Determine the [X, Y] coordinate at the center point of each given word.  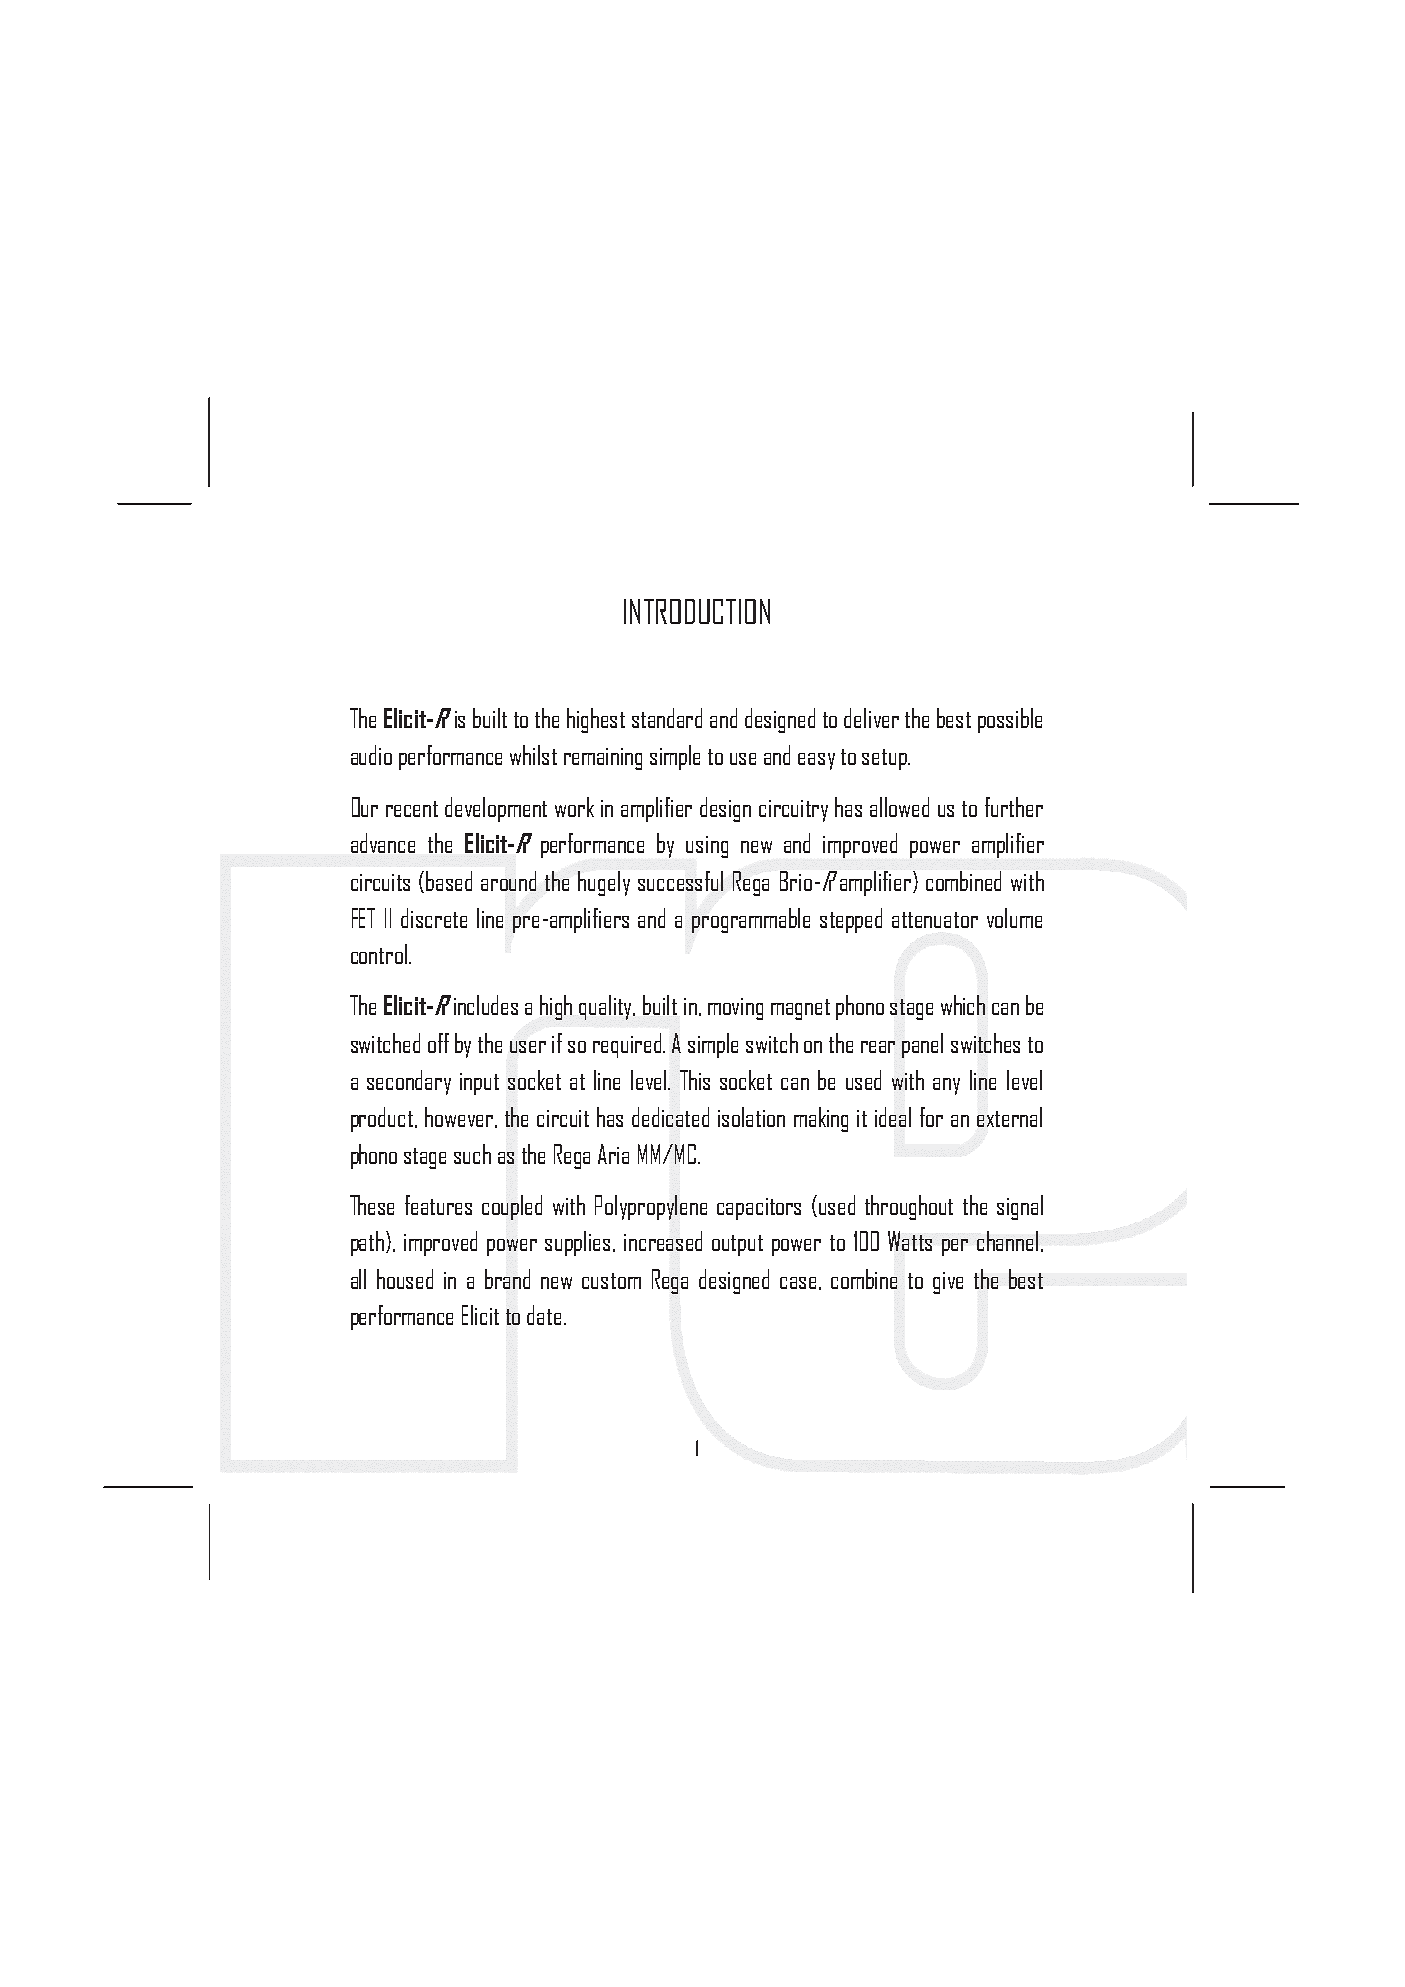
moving [735, 1009]
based [449, 881]
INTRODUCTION [697, 611]
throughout [909, 1207]
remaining [603, 759]
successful [680, 881]
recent [412, 809]
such [472, 1154]
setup [885, 759]
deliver [871, 718]
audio [371, 755]
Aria [613, 1154]
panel [922, 1045]
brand [507, 1279]
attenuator [935, 920]
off [438, 1043]
